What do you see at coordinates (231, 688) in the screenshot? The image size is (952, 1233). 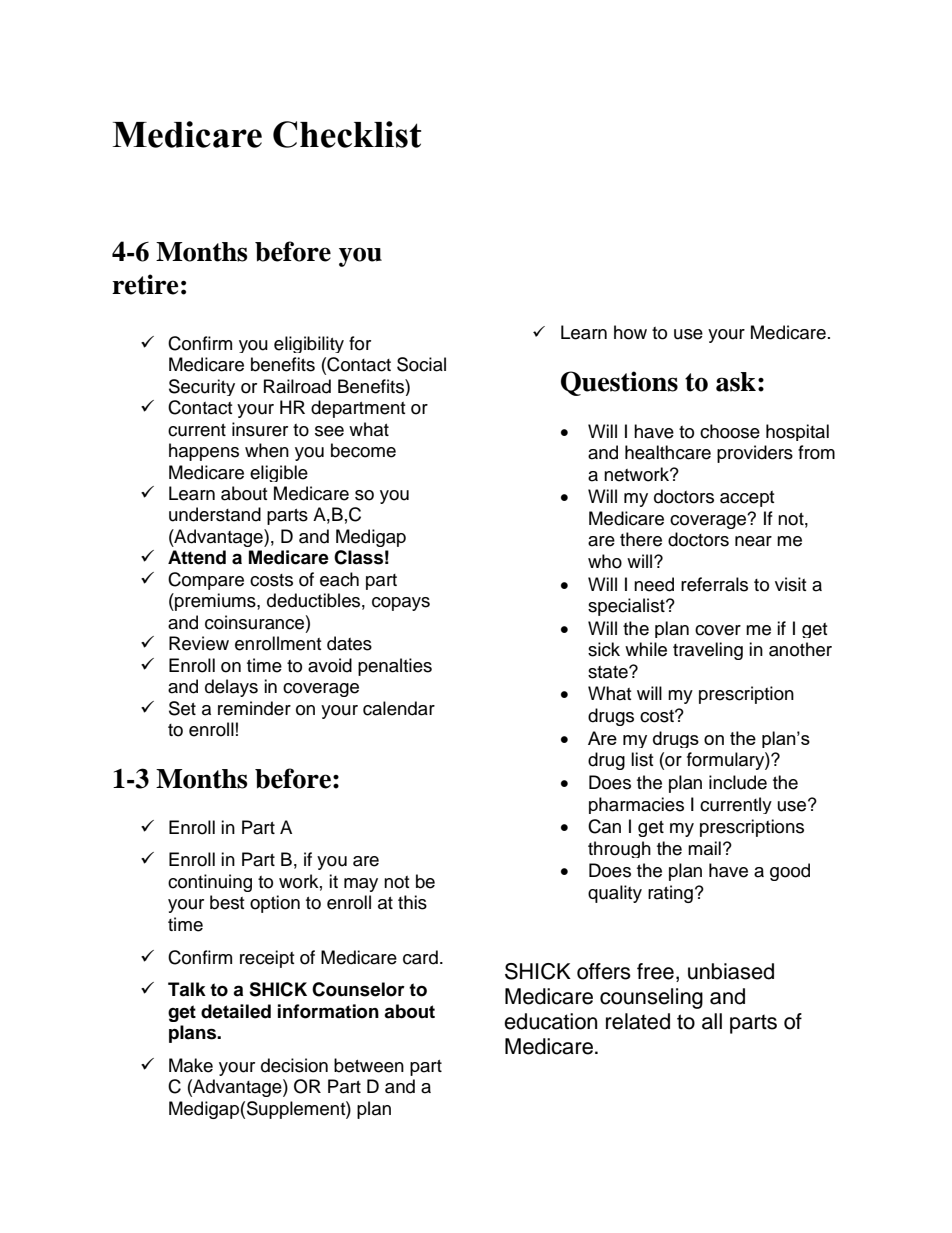 I see `delays` at bounding box center [231, 688].
